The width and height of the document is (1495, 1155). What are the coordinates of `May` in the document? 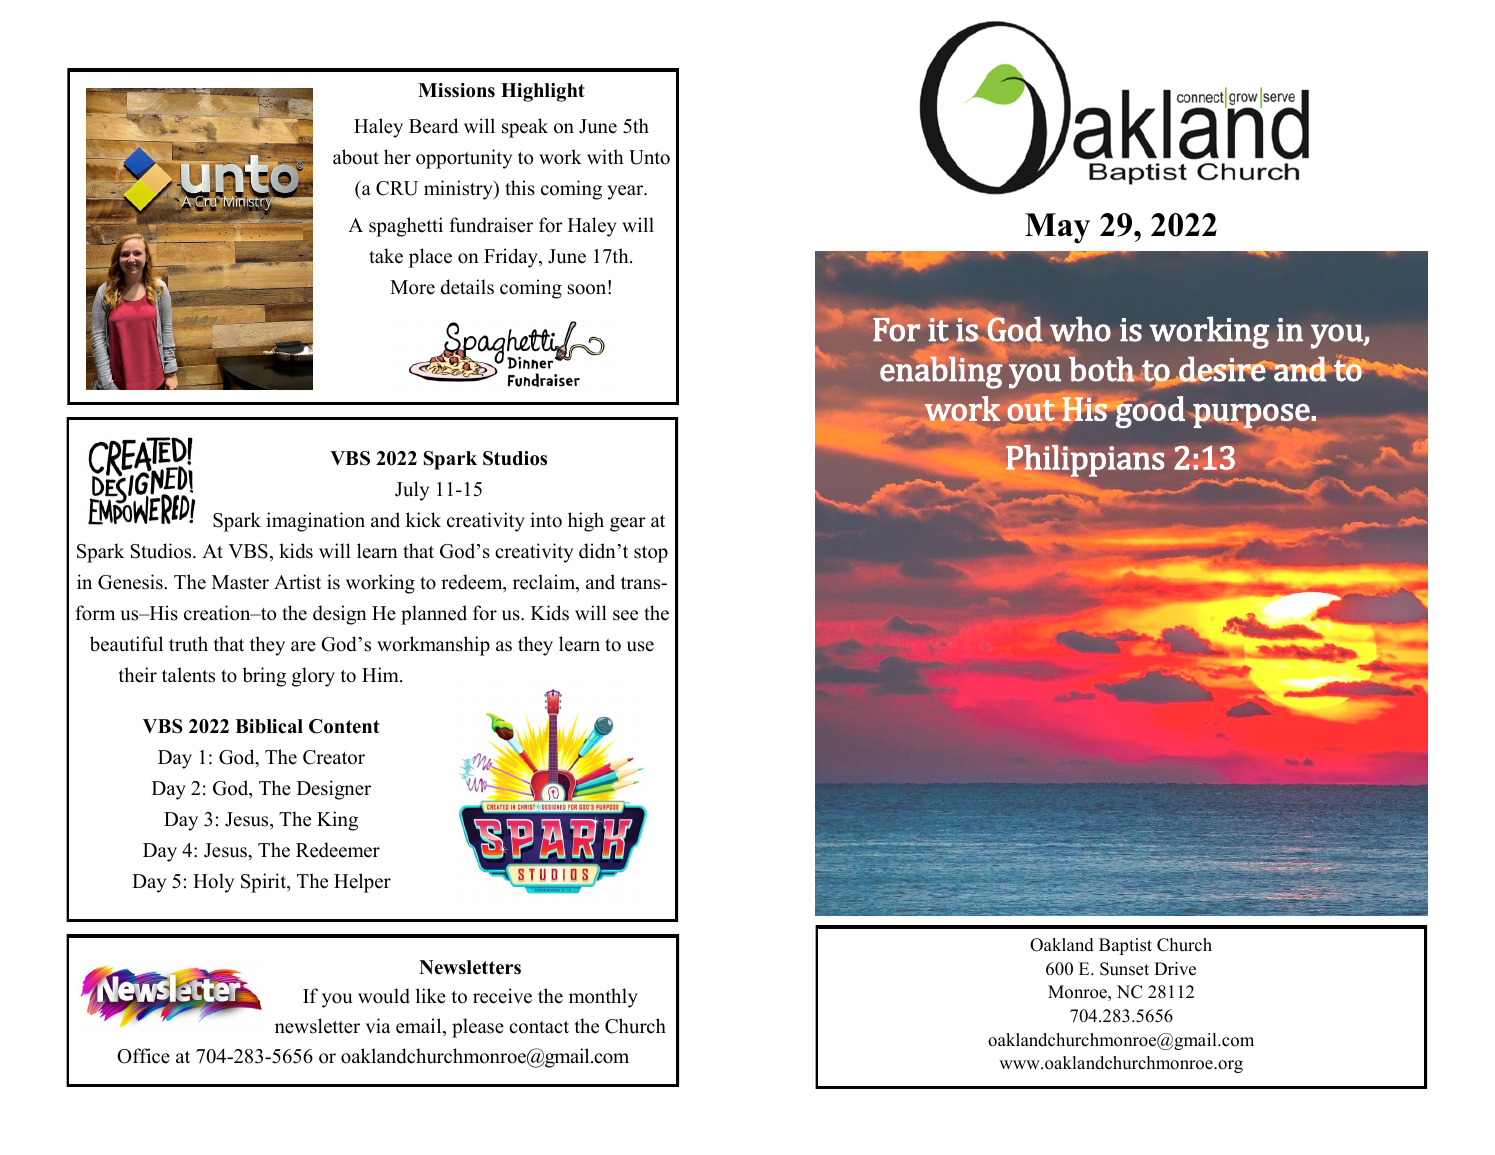 It's located at (1057, 228).
